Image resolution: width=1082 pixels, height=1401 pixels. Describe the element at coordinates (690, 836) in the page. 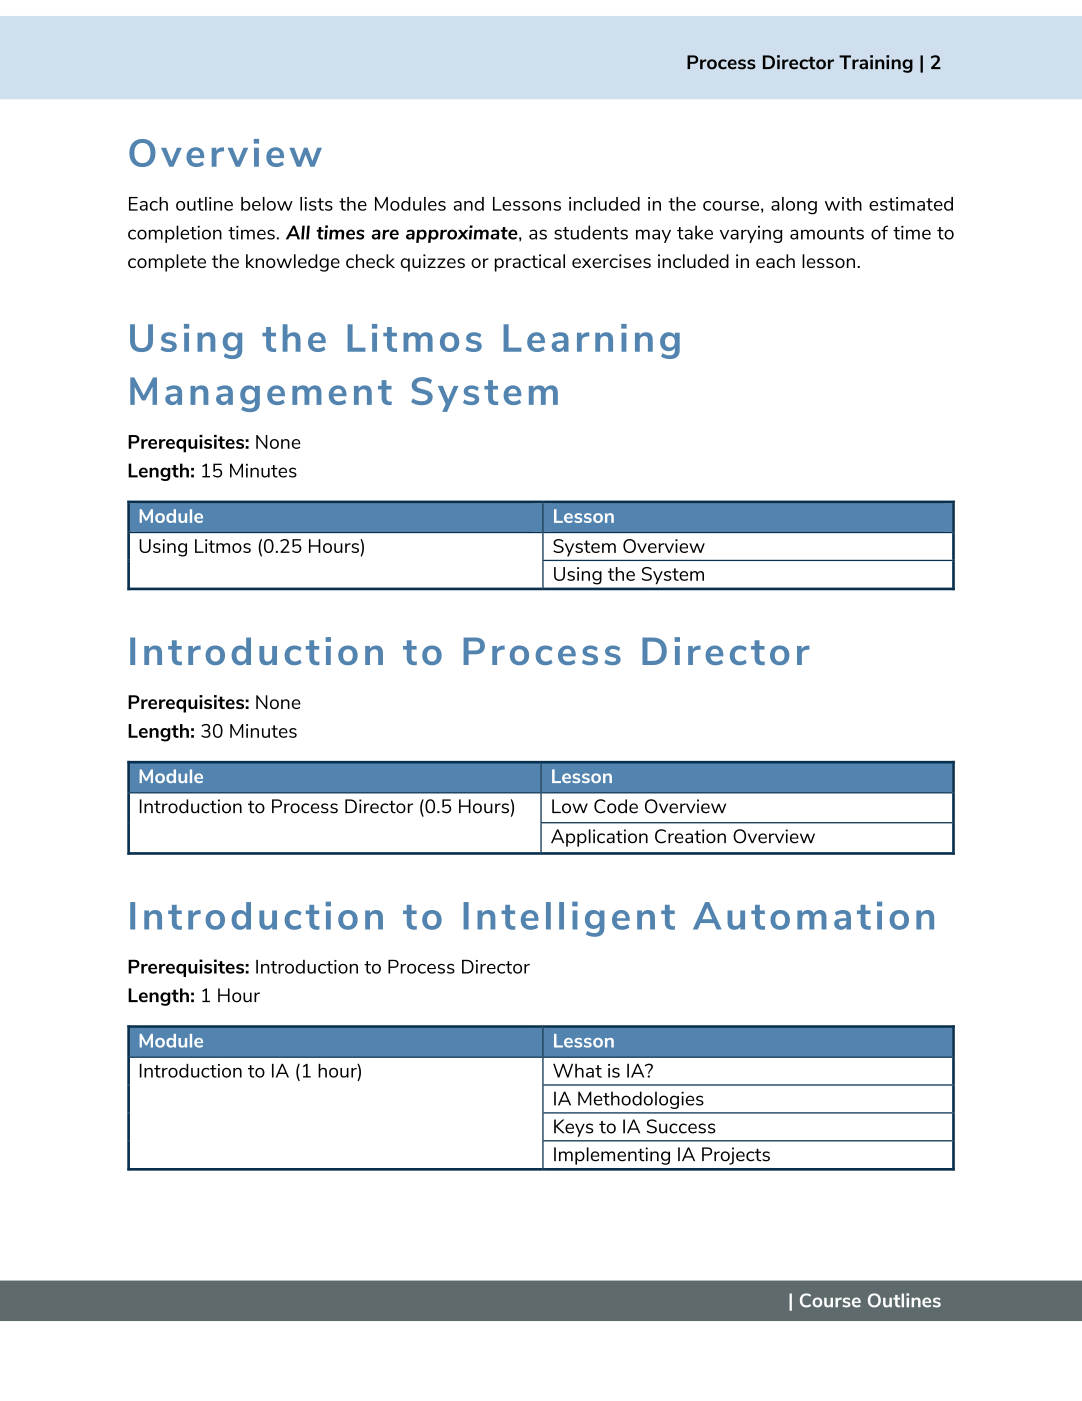

I see `Creation` at that location.
